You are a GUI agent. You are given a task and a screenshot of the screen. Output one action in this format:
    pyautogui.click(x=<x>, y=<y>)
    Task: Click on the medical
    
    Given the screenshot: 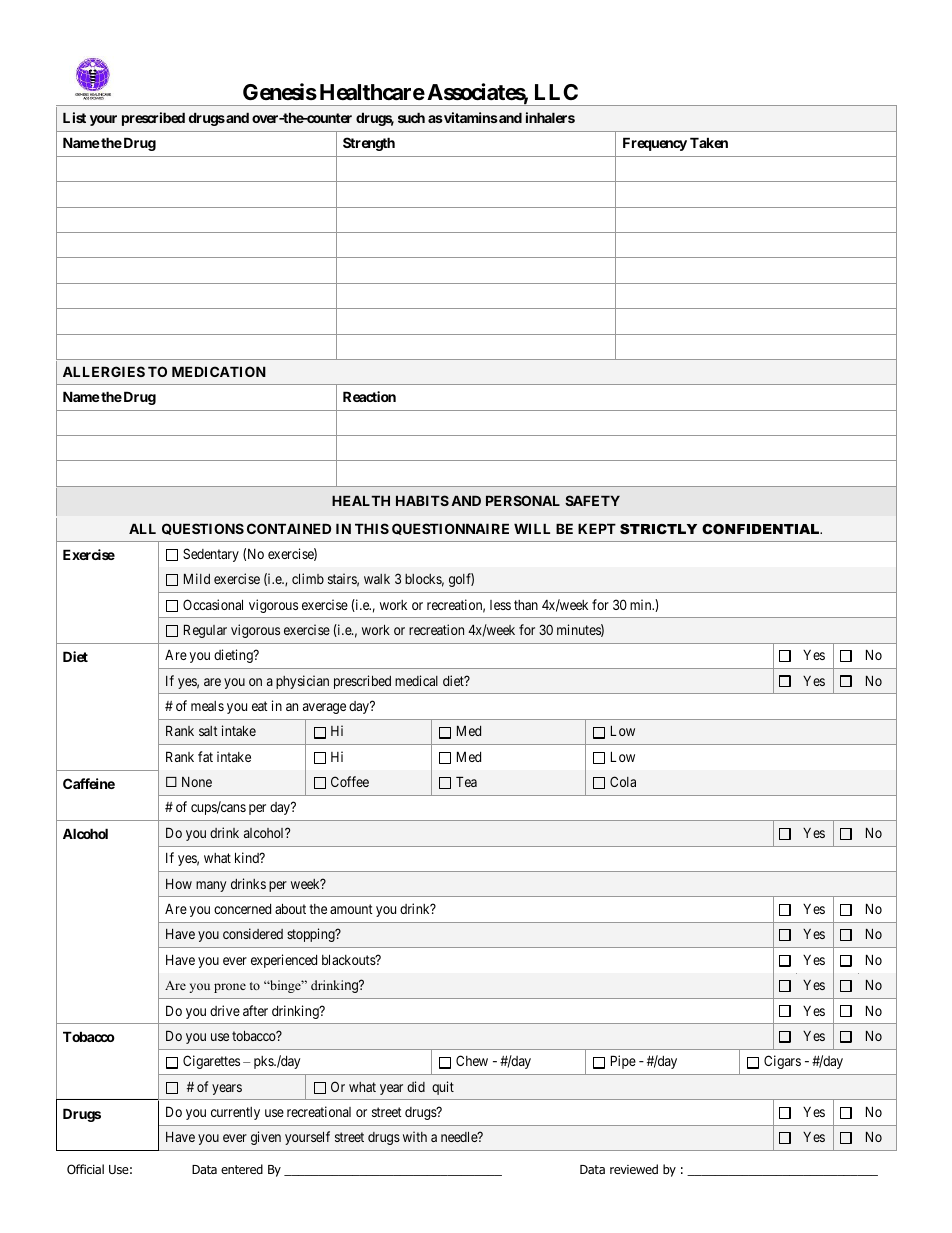 What is the action you would take?
    pyautogui.click(x=416, y=680)
